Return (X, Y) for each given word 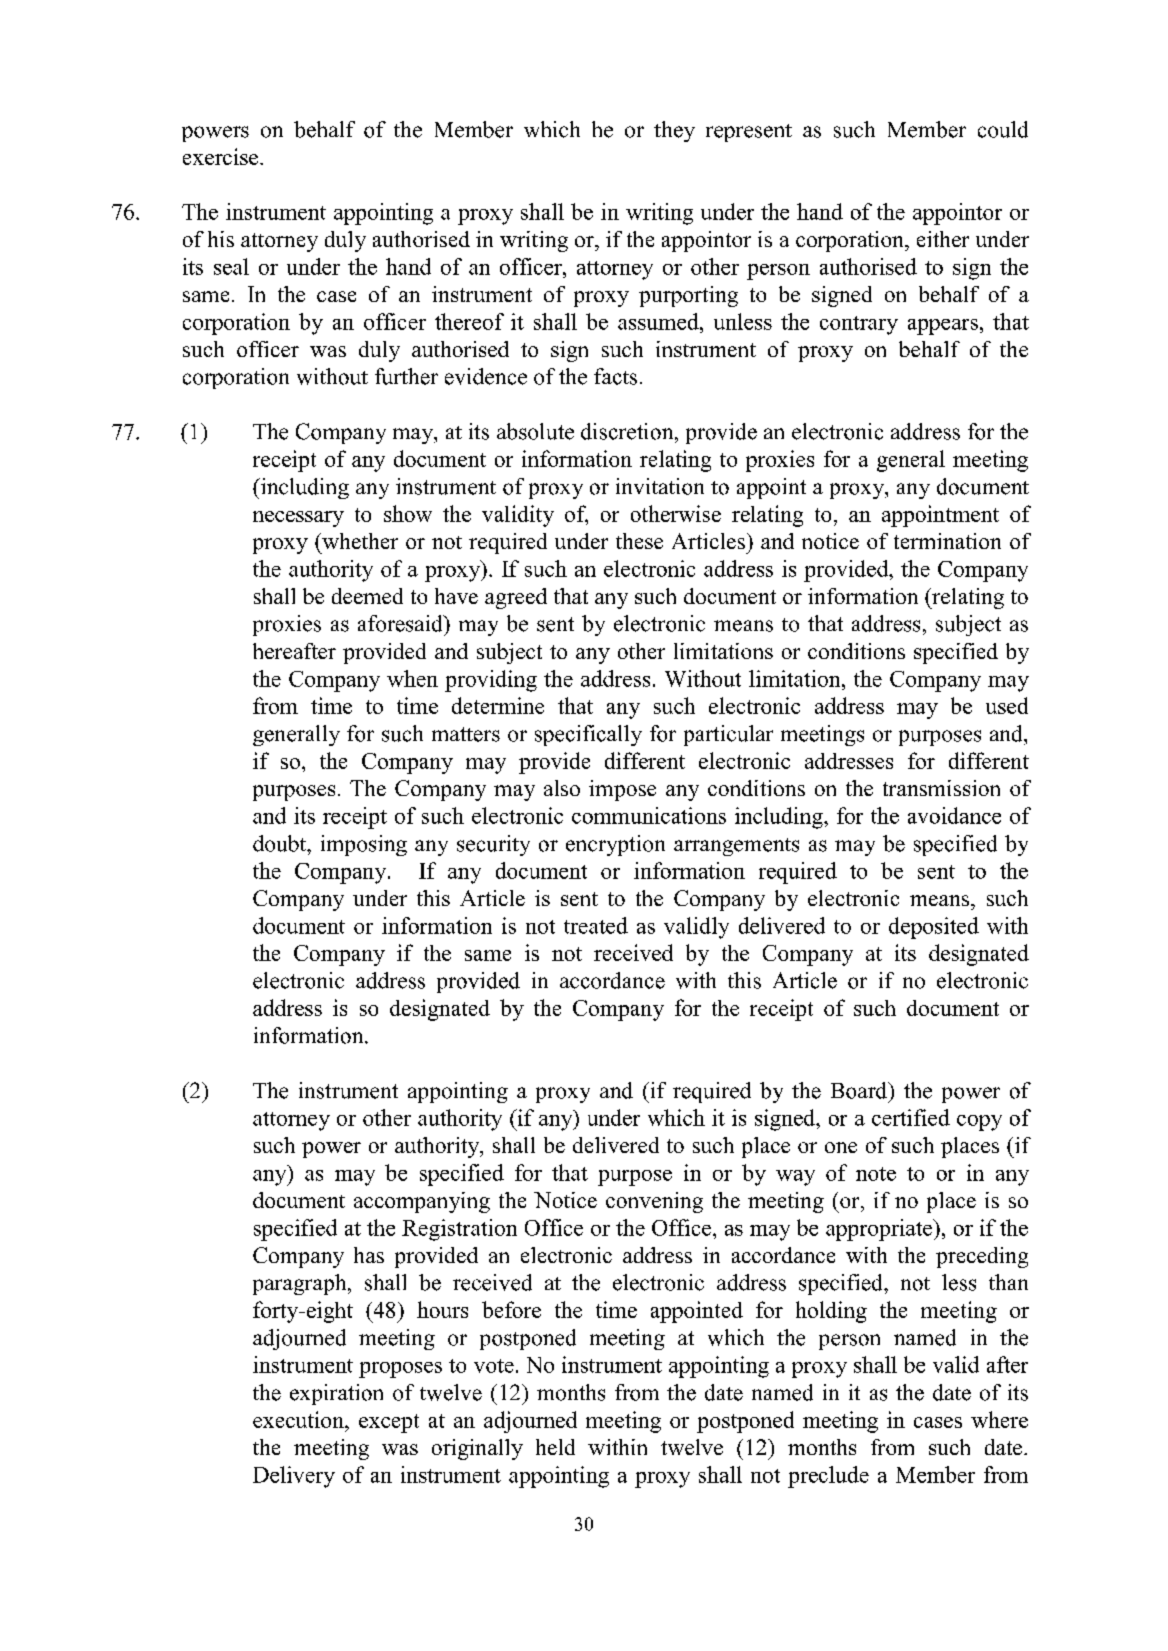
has (369, 1255)
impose (622, 790)
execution (299, 1419)
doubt (281, 843)
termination (947, 541)
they (674, 131)
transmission (941, 788)
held (555, 1447)
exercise (222, 156)
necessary (298, 519)
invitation (660, 486)
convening (654, 1202)
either (943, 239)
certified (911, 1117)
